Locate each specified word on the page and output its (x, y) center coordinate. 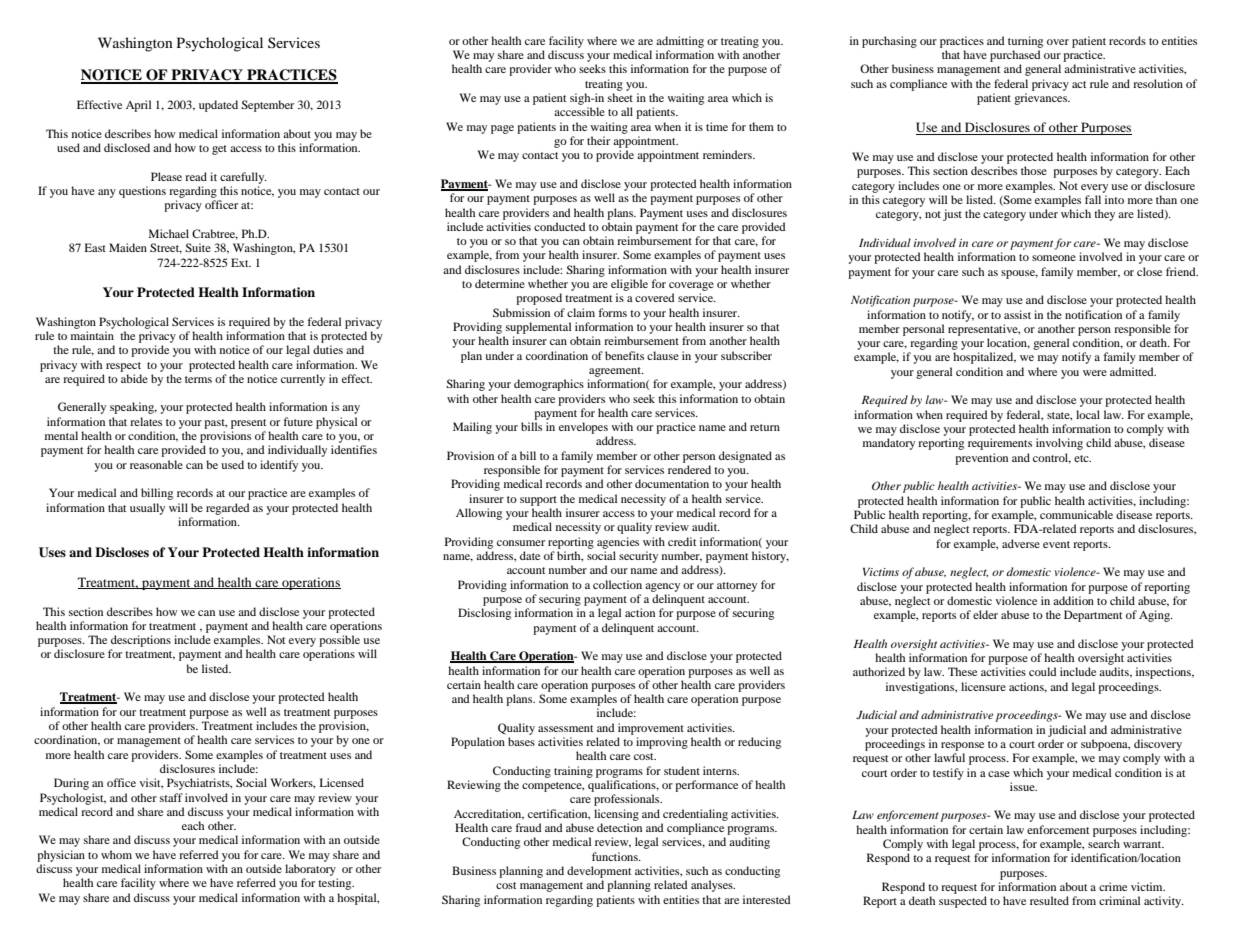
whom (116, 854)
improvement (651, 729)
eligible (629, 285)
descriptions (141, 641)
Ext (241, 262)
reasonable (156, 464)
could (1043, 671)
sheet (620, 97)
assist (1017, 314)
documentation (672, 483)
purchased (1015, 56)
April (138, 106)
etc (1082, 458)
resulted (1049, 900)
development (599, 872)
